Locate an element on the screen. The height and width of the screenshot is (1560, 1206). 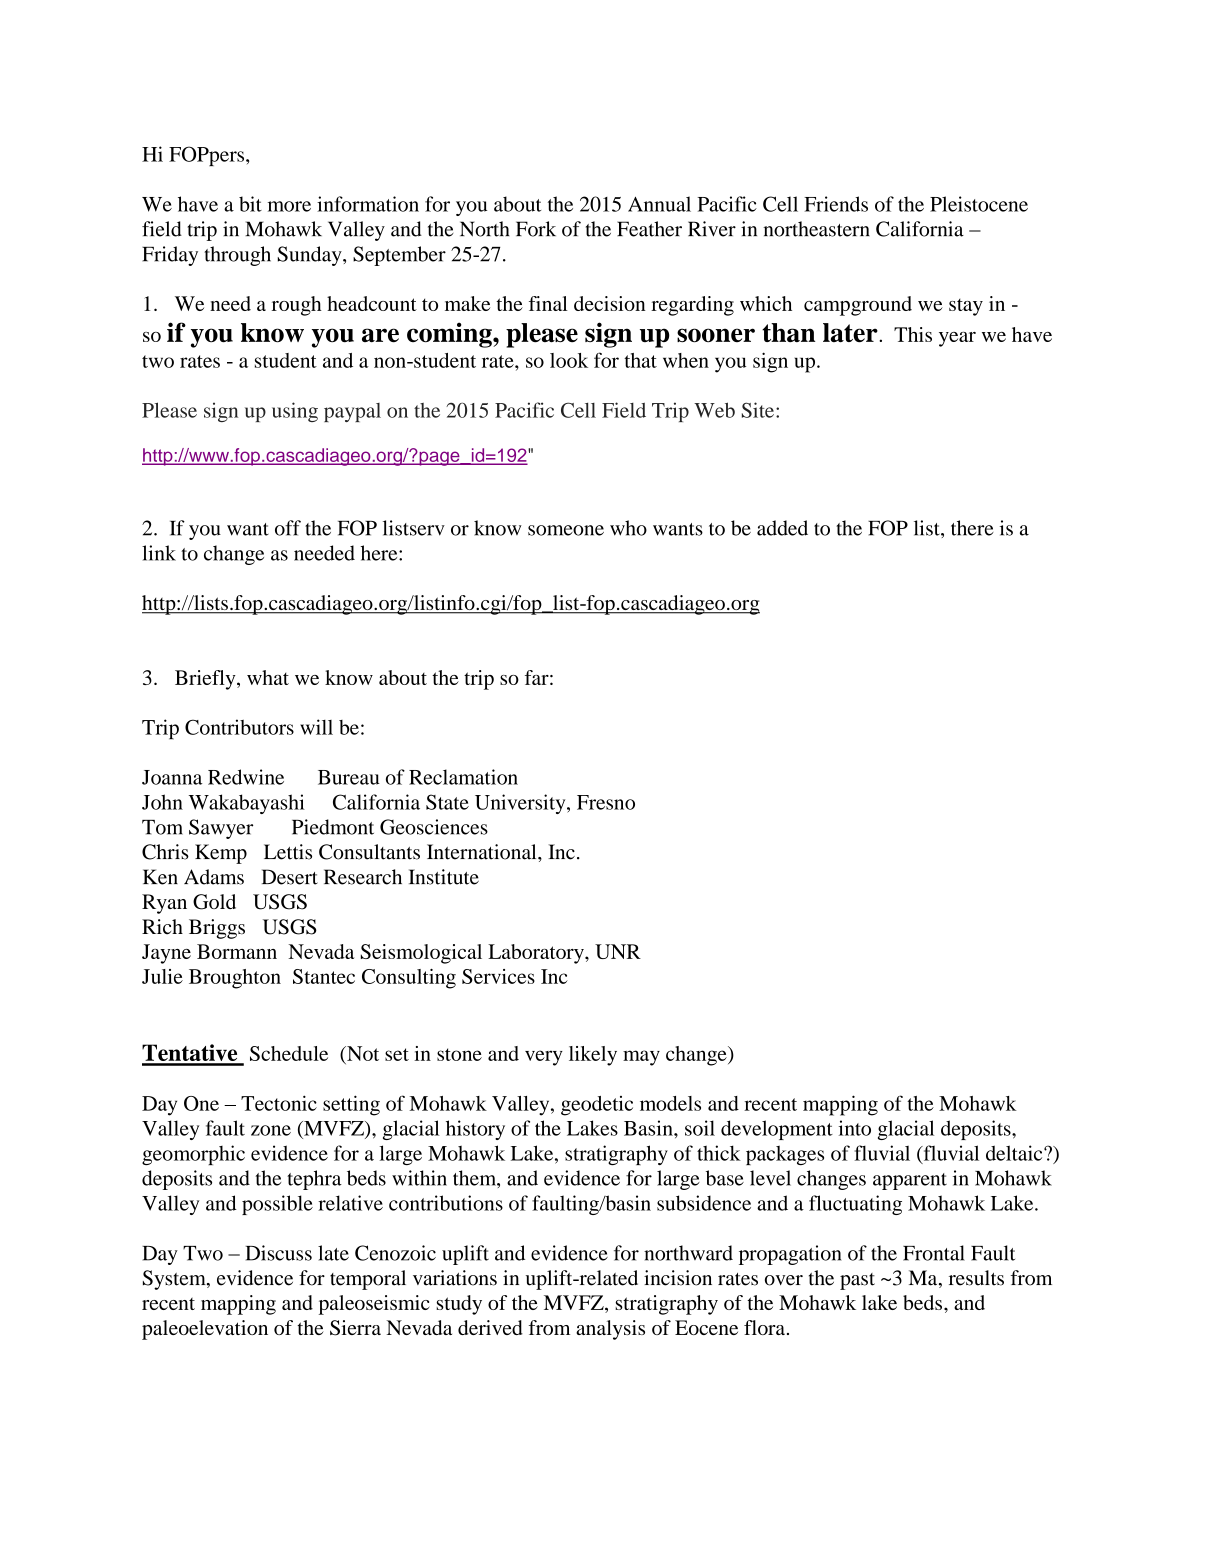
using is located at coordinates (295, 412).
